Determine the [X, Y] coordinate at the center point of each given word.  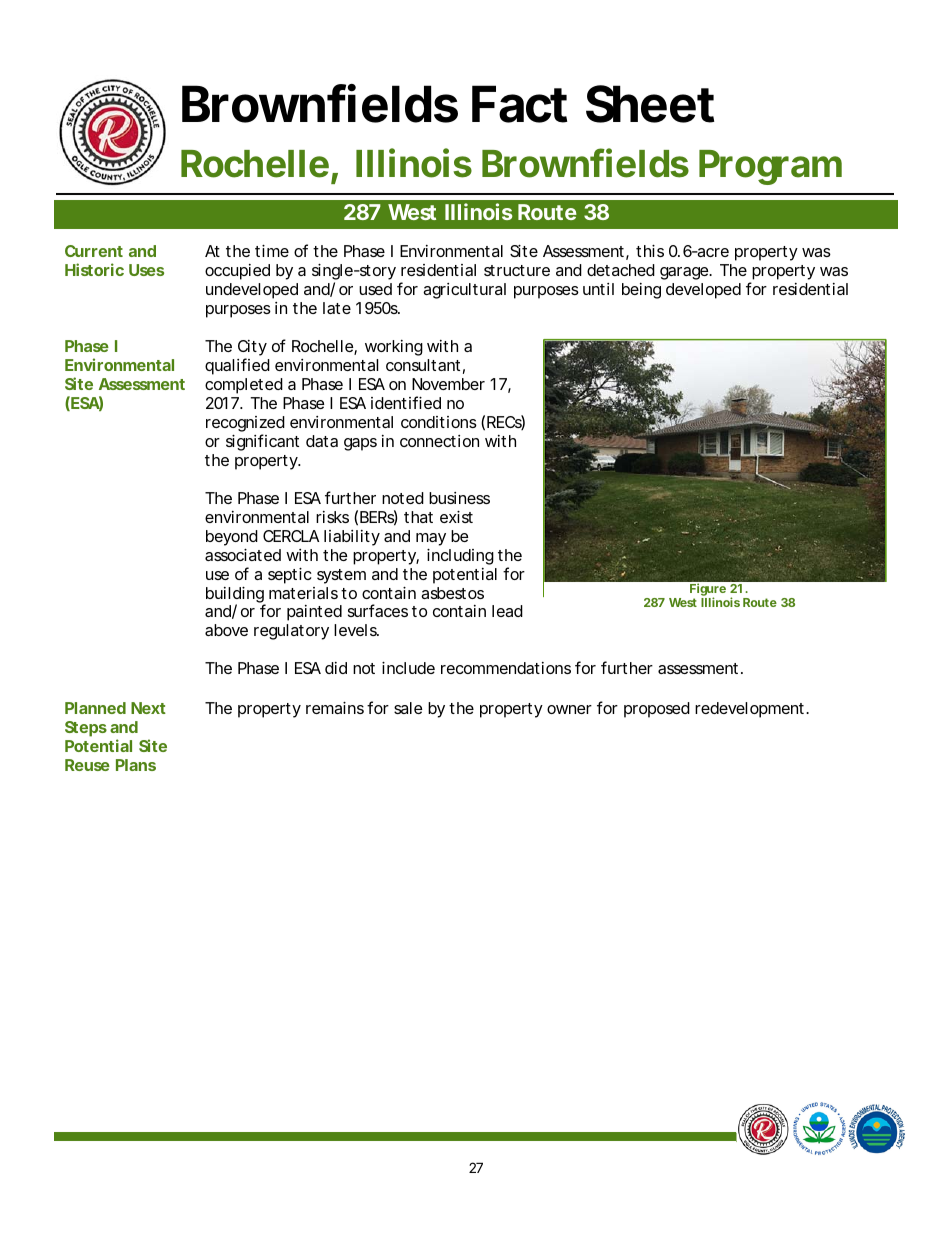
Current [94, 251]
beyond [232, 538]
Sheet [650, 104]
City [252, 349]
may [431, 539]
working [394, 348]
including [460, 556]
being [641, 291]
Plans [136, 765]
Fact [519, 104]
